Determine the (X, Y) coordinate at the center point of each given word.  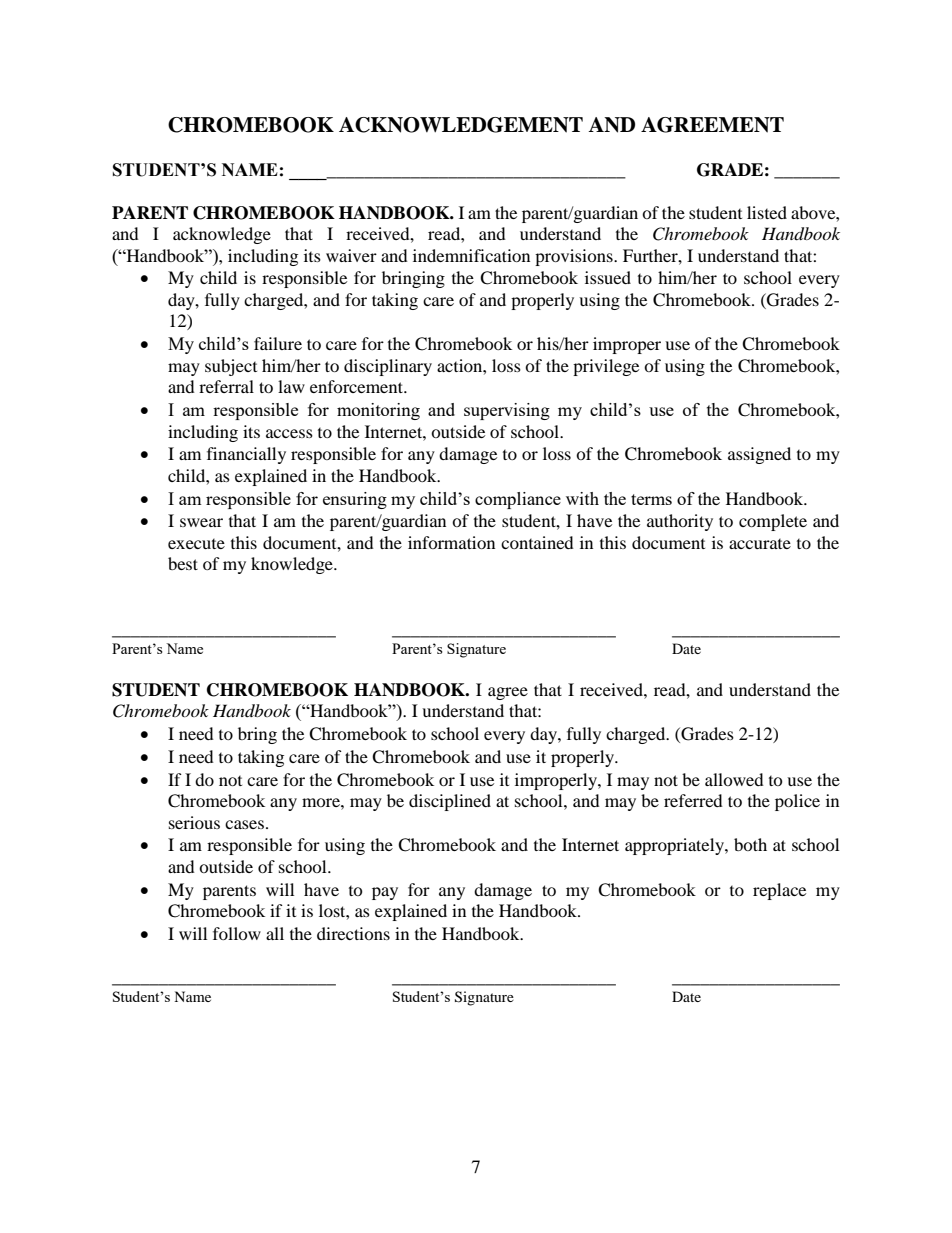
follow (237, 933)
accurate (760, 544)
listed (767, 212)
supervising (507, 411)
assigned (759, 455)
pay (385, 893)
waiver (351, 255)
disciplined (450, 802)
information (451, 542)
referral (226, 386)
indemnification (471, 255)
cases (244, 824)
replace (779, 891)
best (183, 563)
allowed (734, 779)
